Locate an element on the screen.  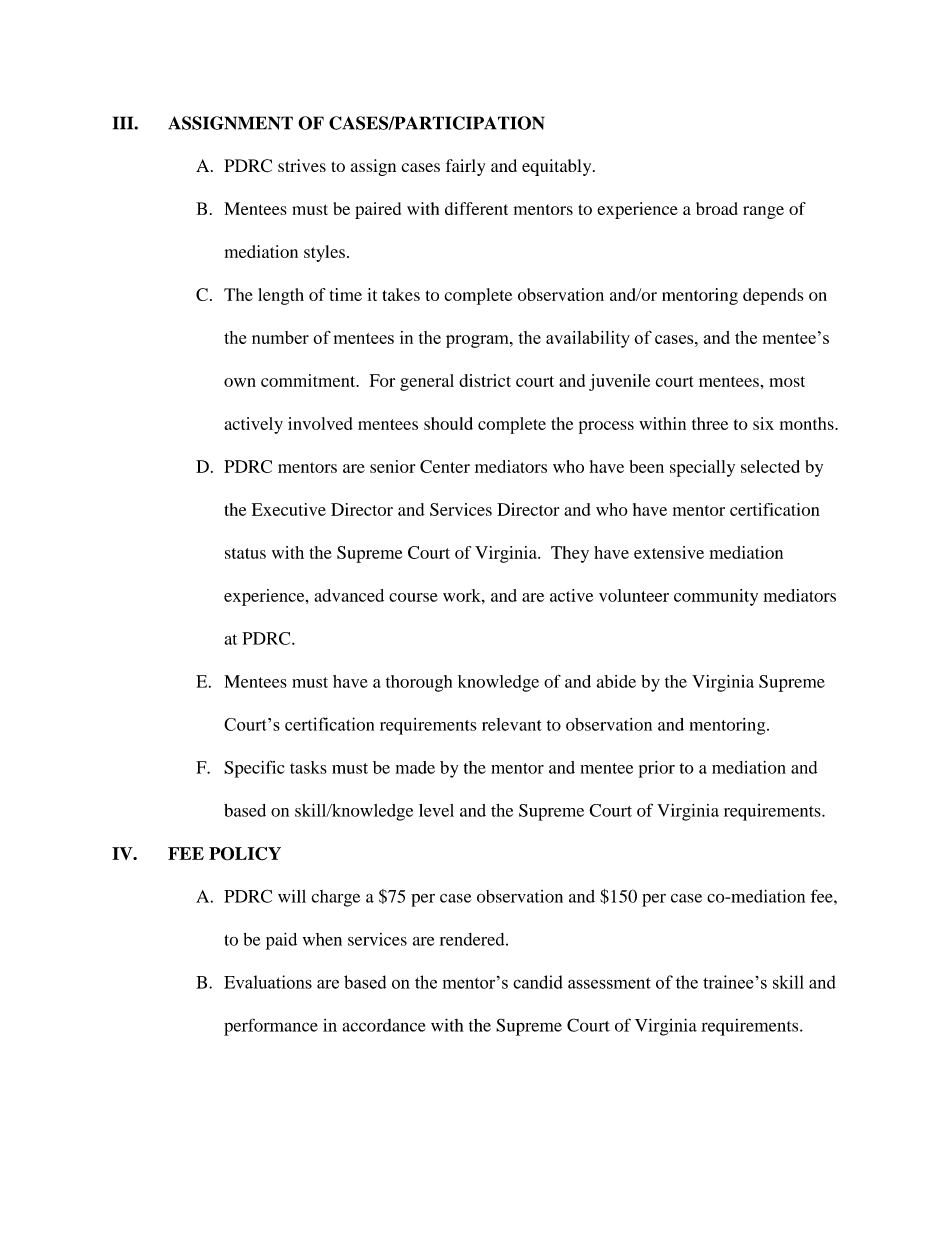
level is located at coordinates (436, 810).
